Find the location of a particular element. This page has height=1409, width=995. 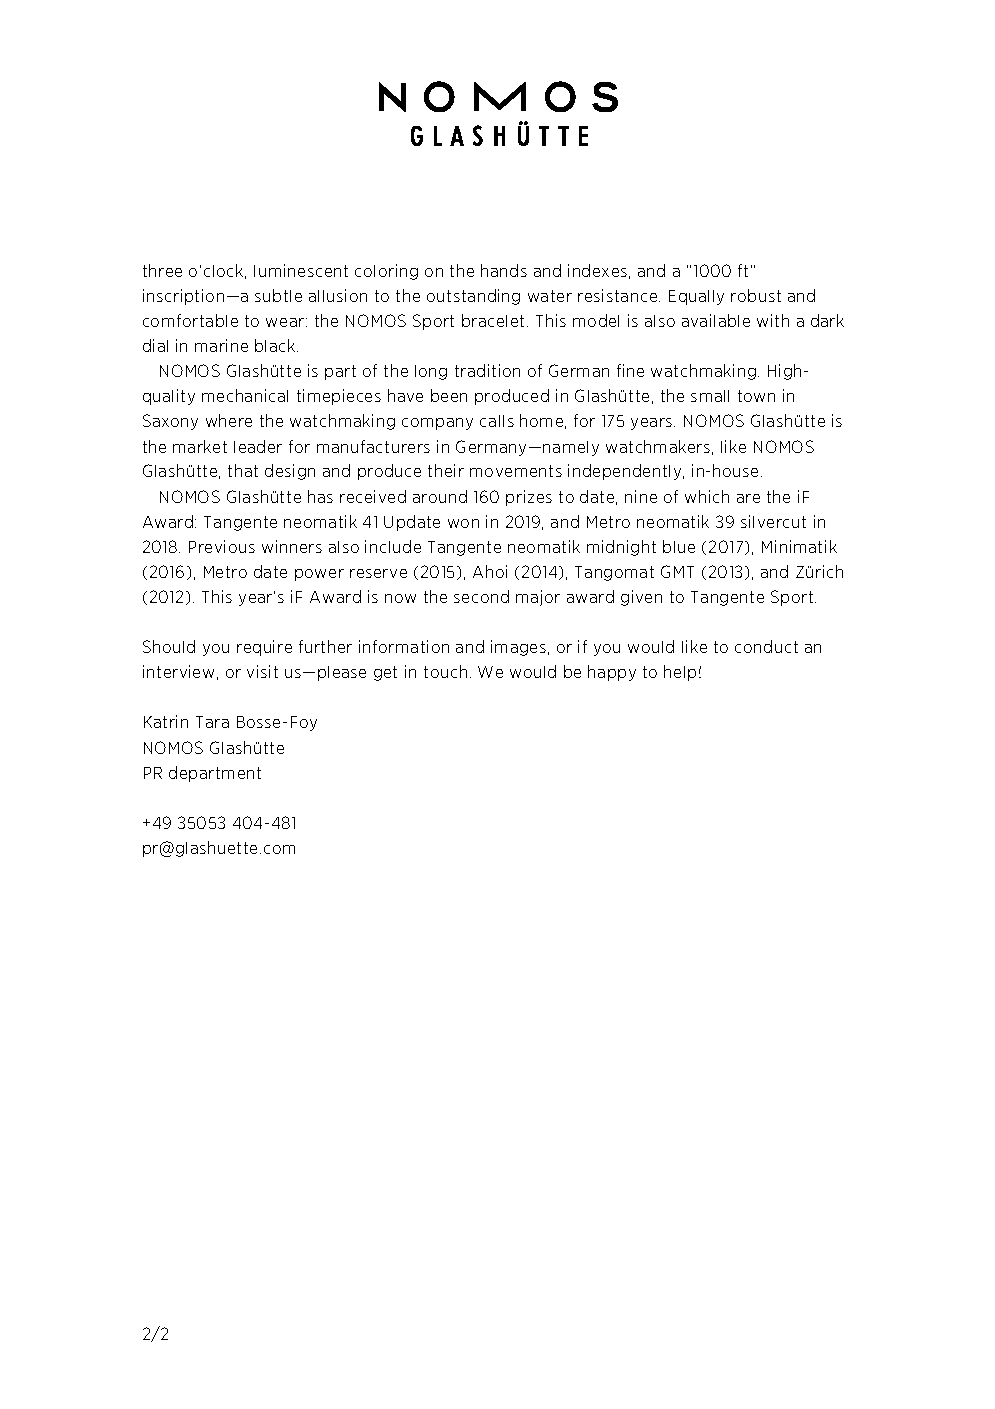

robust is located at coordinates (756, 295).
